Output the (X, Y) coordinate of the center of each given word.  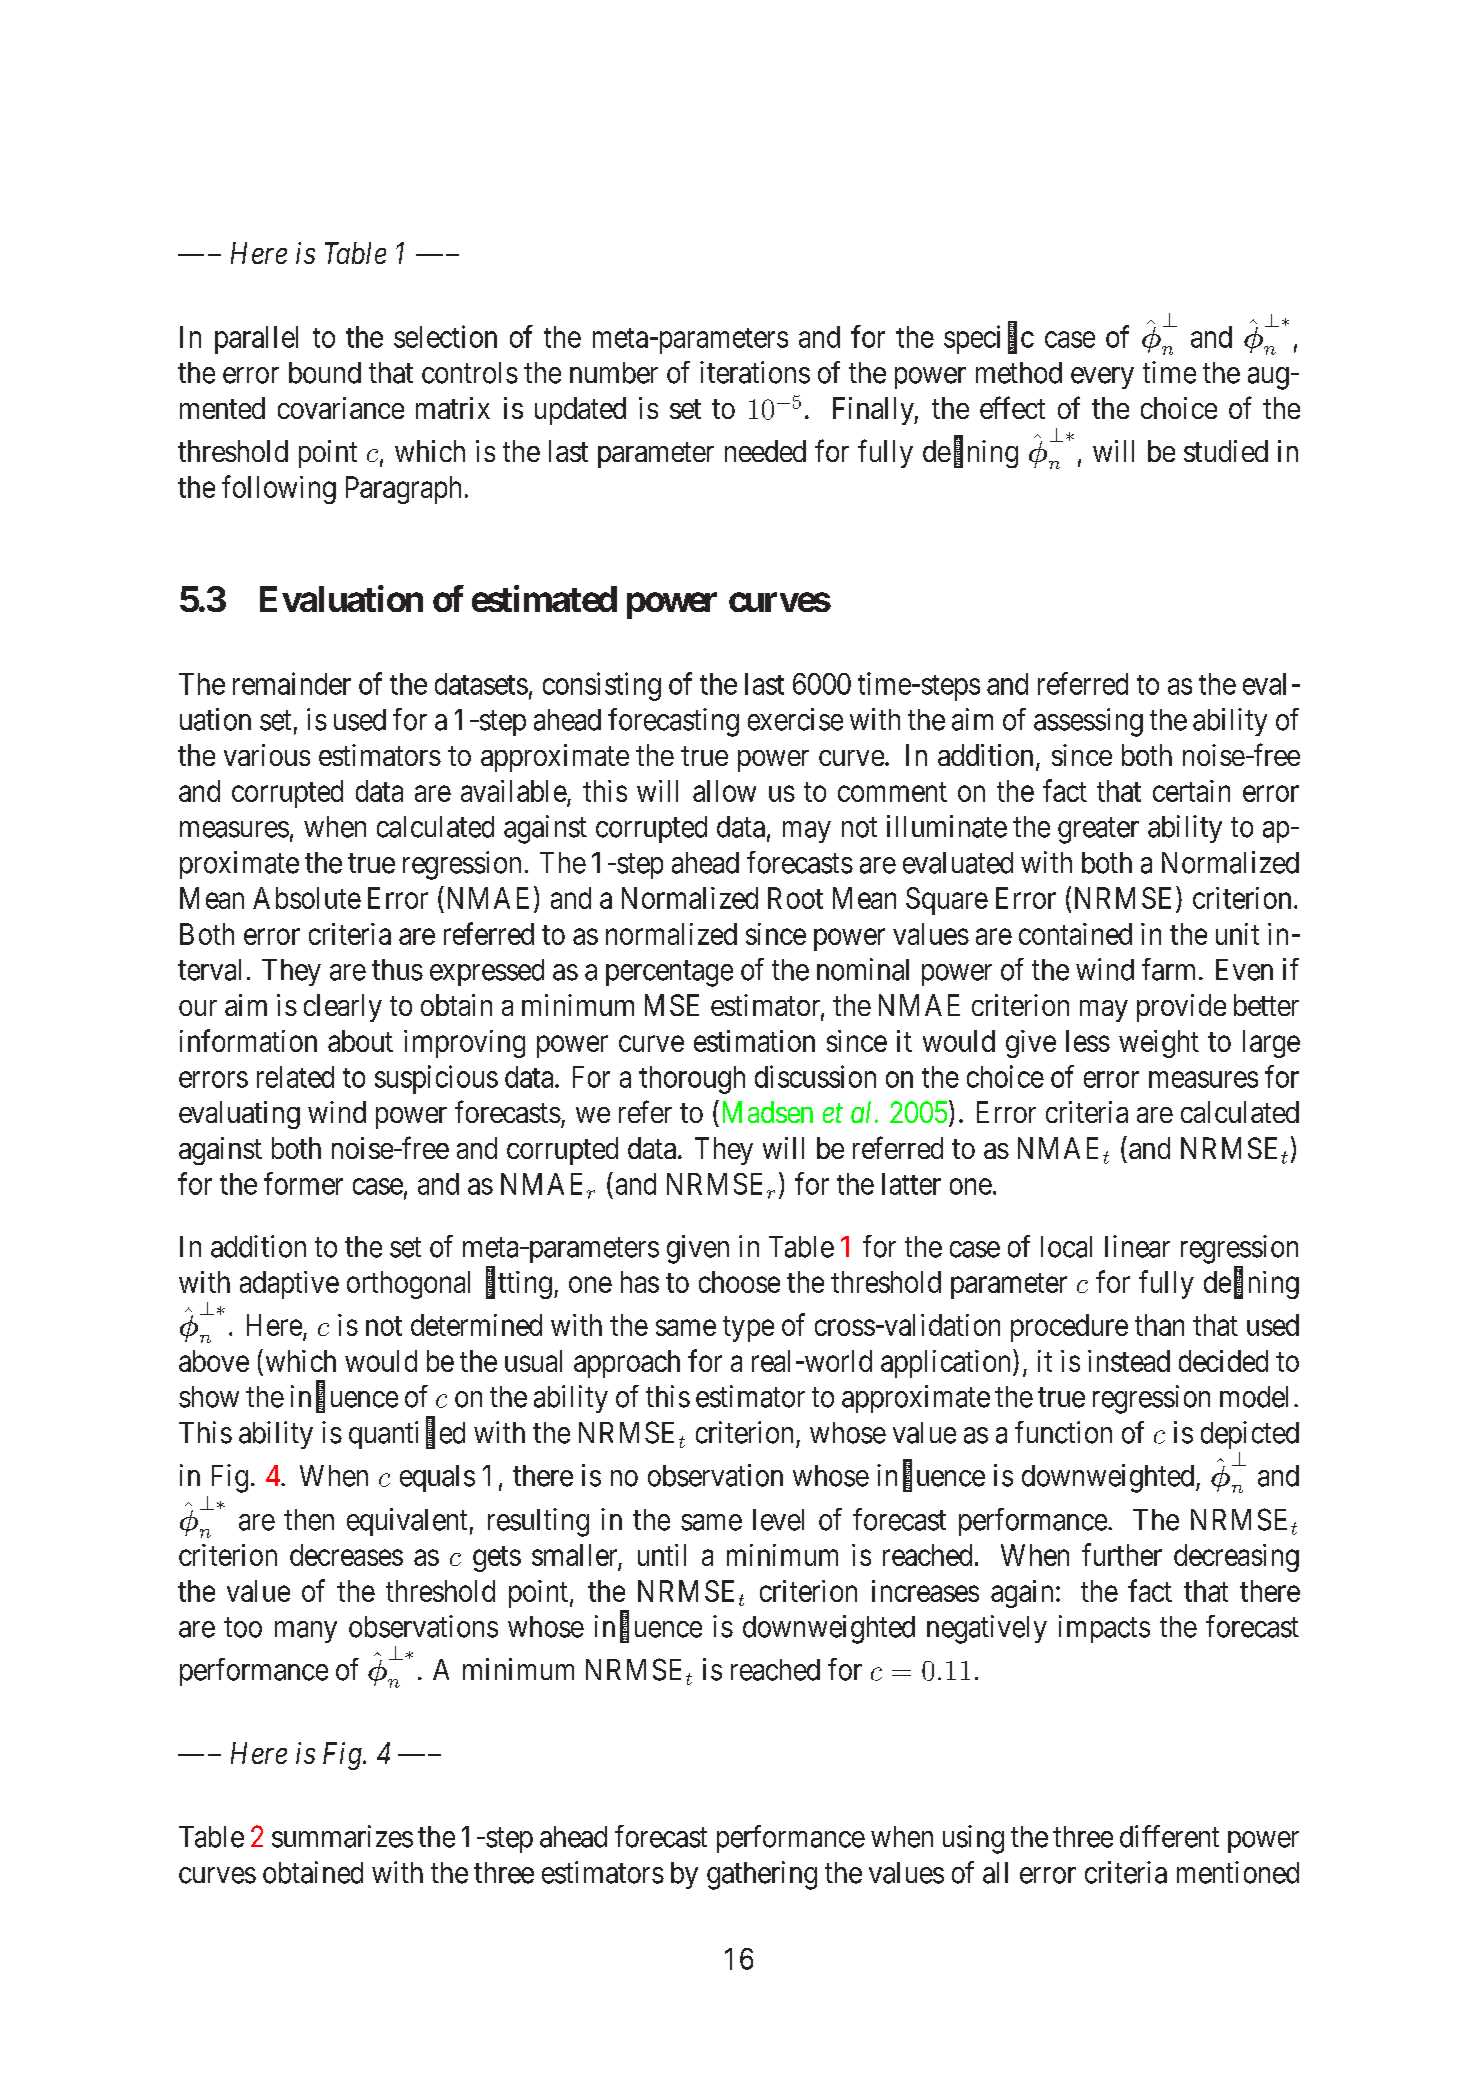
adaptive (289, 1285)
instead (1129, 1361)
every (1102, 378)
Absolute (307, 898)
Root (795, 898)
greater (1098, 831)
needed (765, 451)
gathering (762, 1875)
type (748, 1329)
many (306, 1632)
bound (325, 373)
